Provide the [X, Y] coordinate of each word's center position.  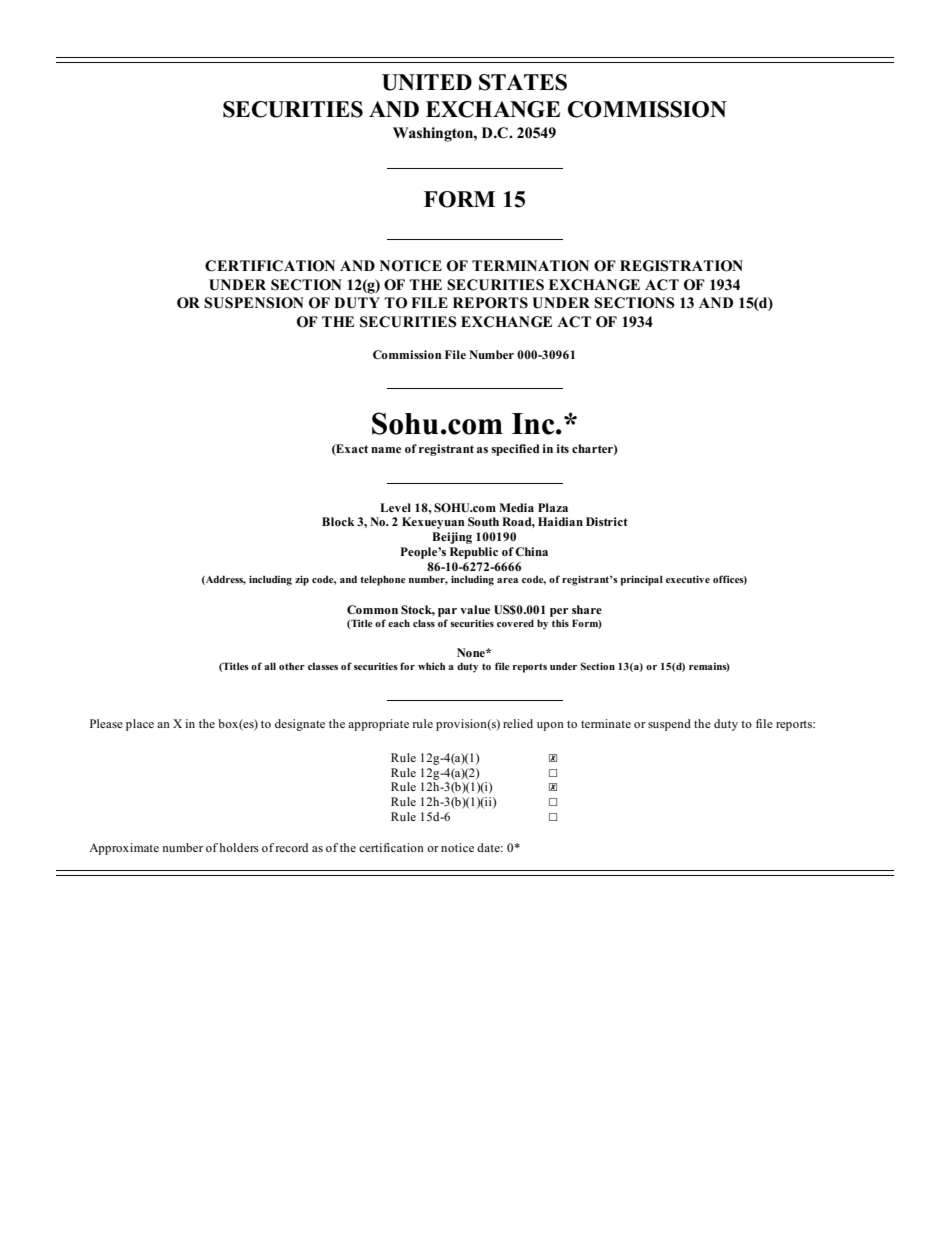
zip [302, 580]
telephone [383, 580]
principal [641, 580]
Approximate [124, 849]
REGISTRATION [681, 266]
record [291, 847]
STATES [523, 82]
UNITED [427, 82]
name [386, 450]
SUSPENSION [254, 303]
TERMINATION [530, 266]
